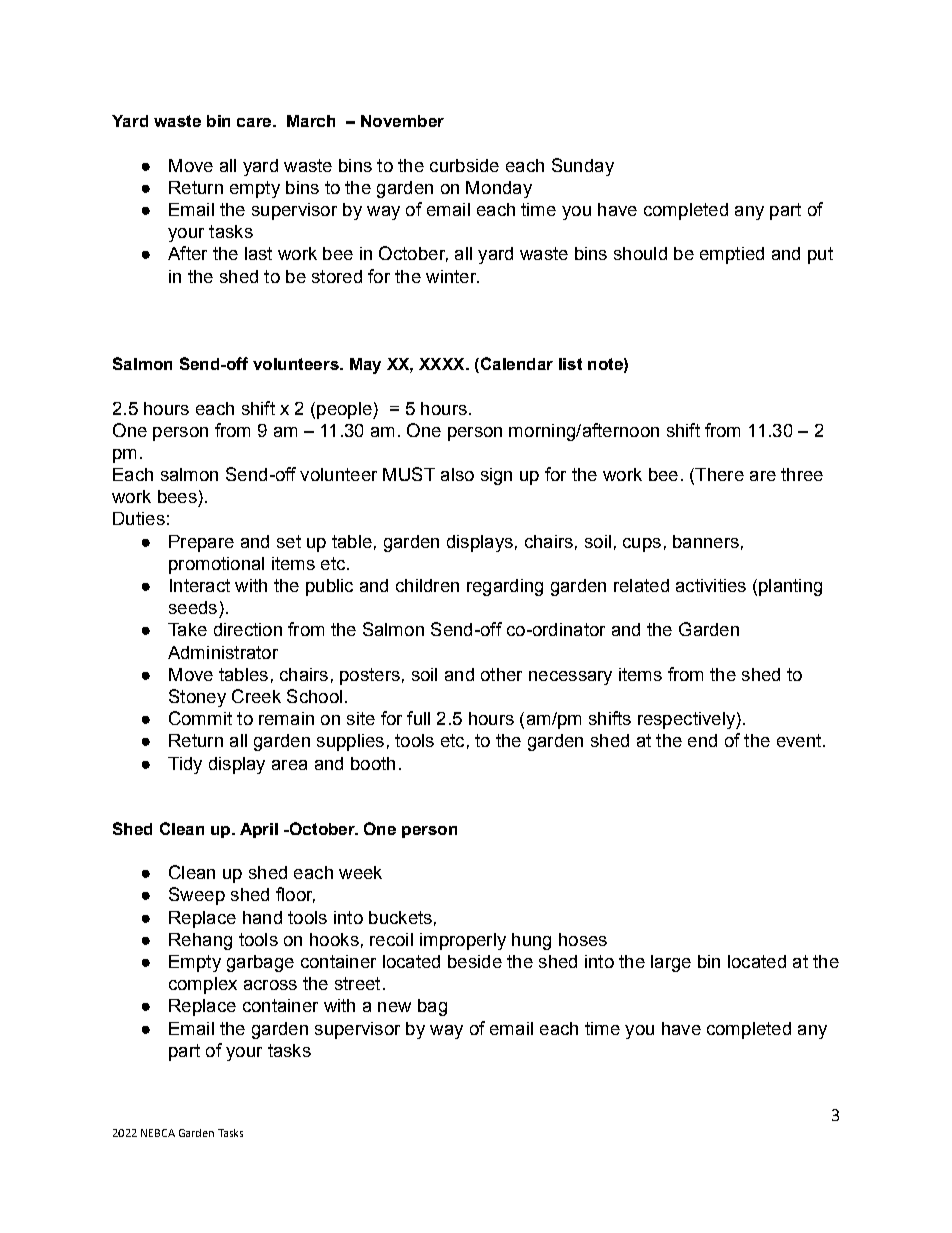 The image size is (952, 1233). What do you see at coordinates (475, 961) in the page?
I see `beside` at bounding box center [475, 961].
